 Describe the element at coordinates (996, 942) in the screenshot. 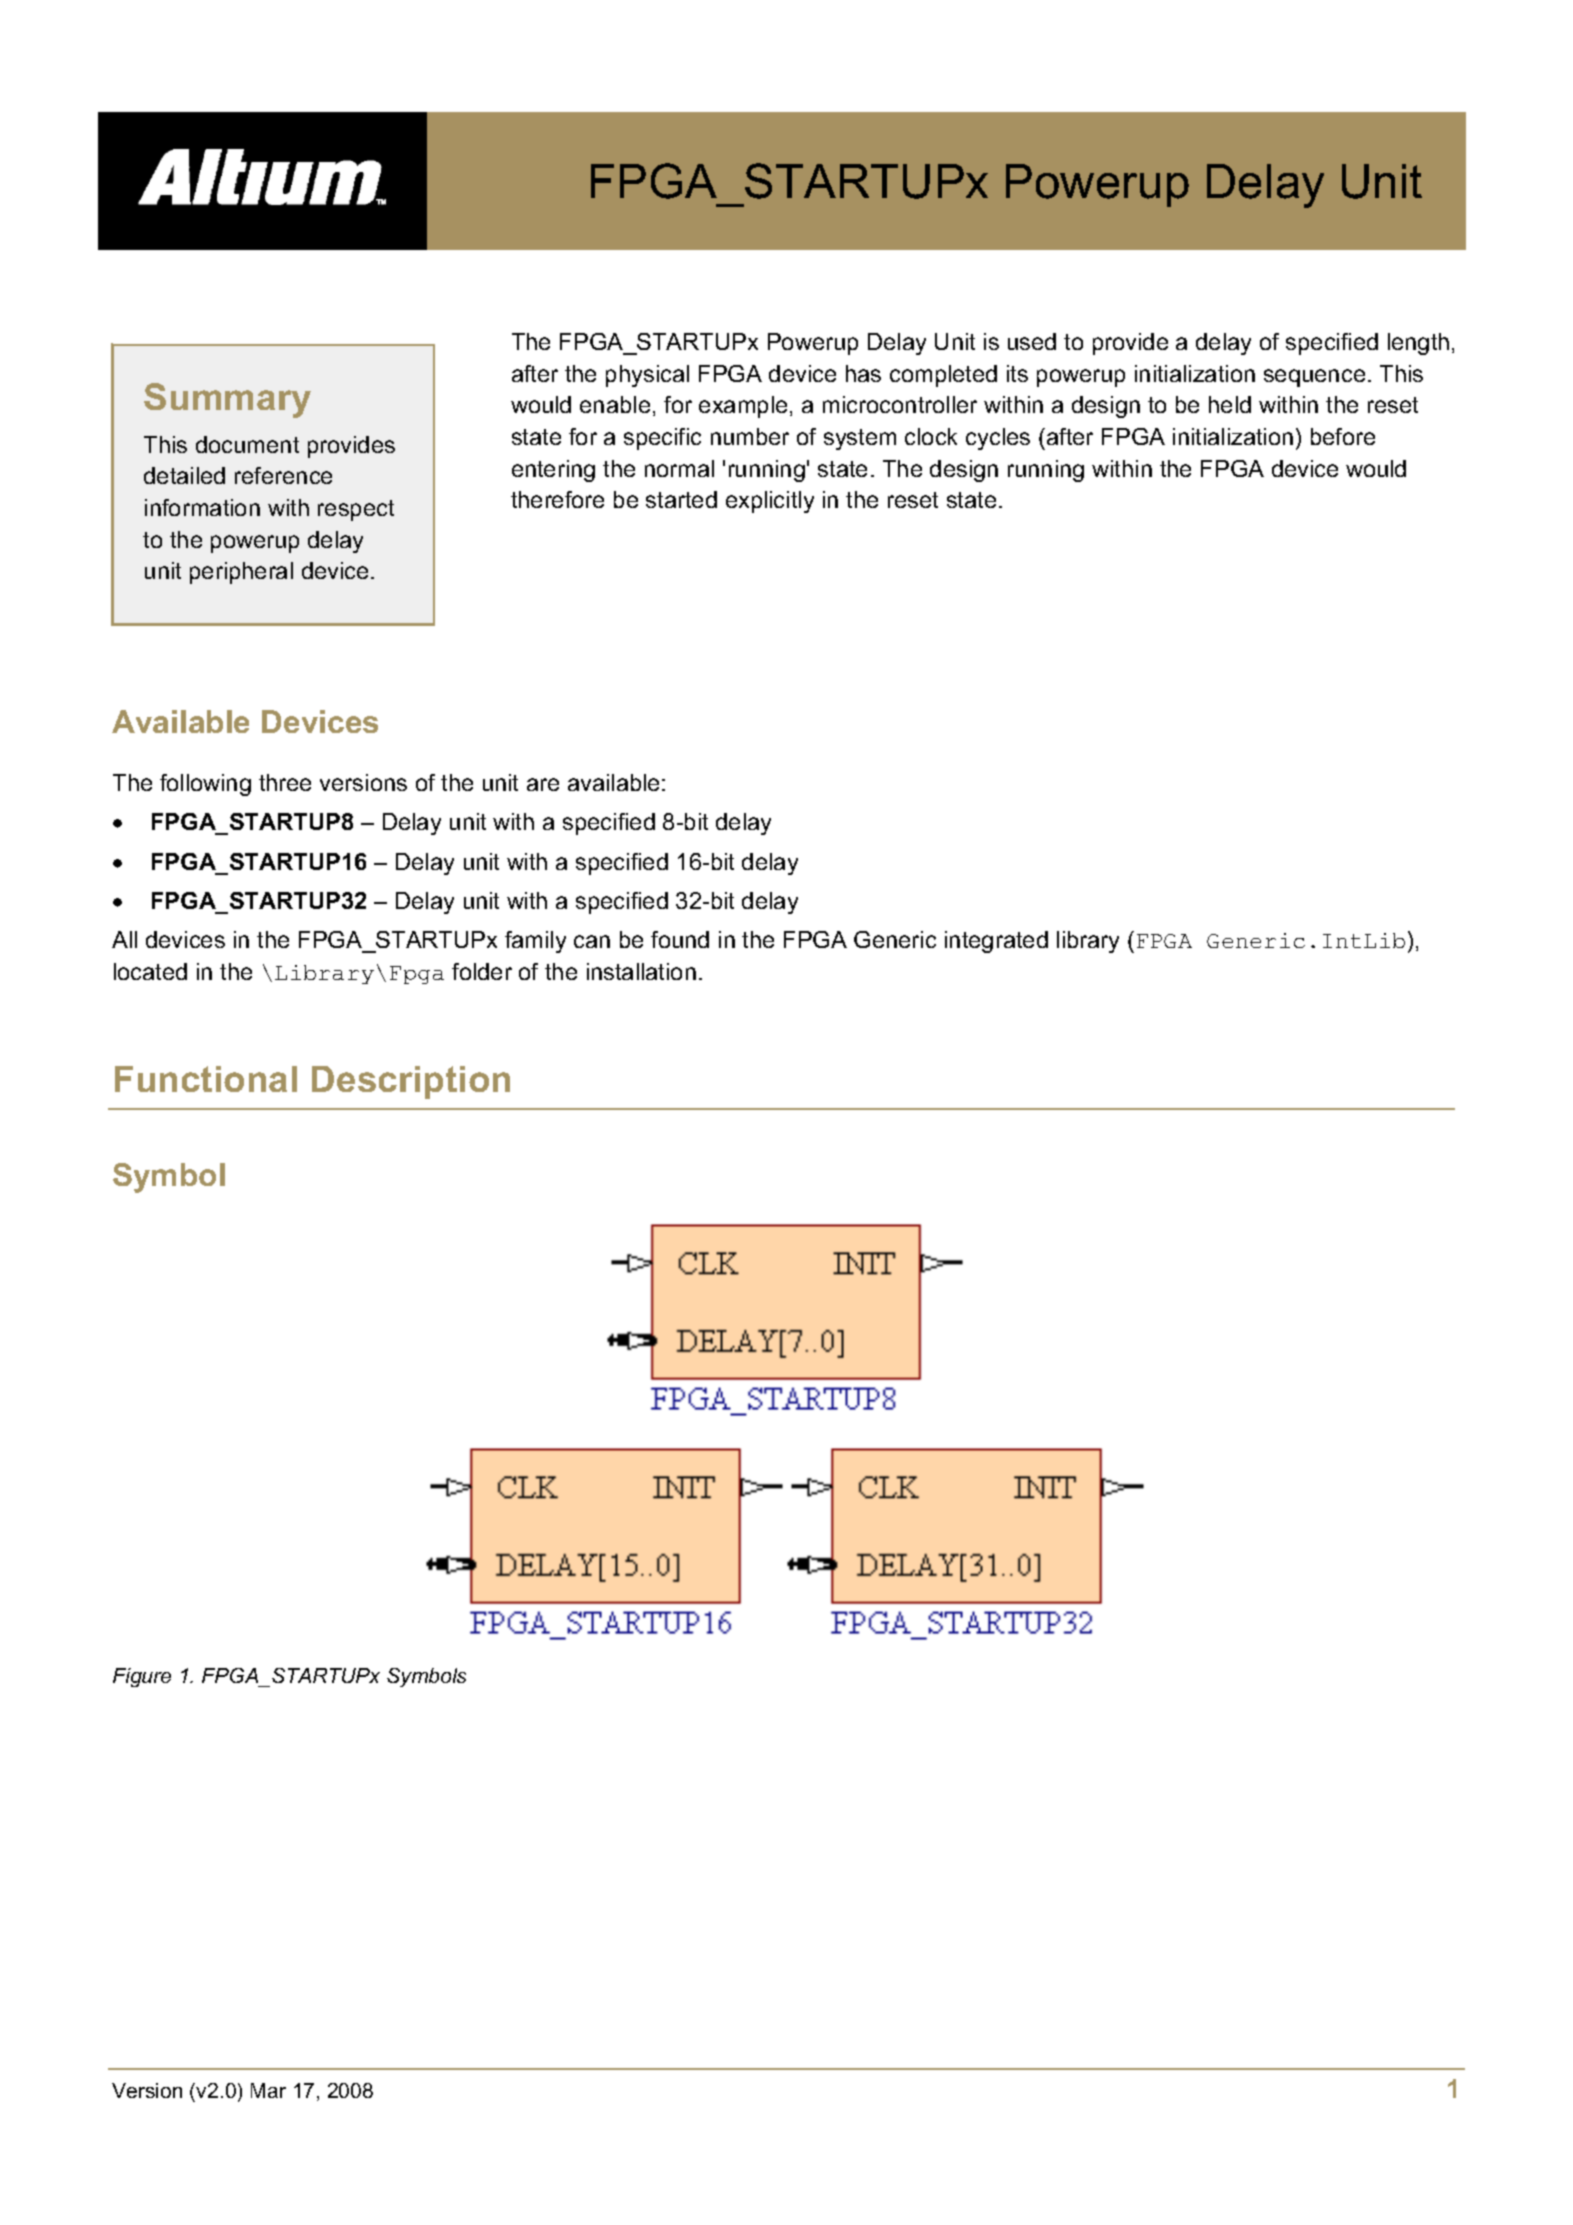

I see `integrated` at that location.
